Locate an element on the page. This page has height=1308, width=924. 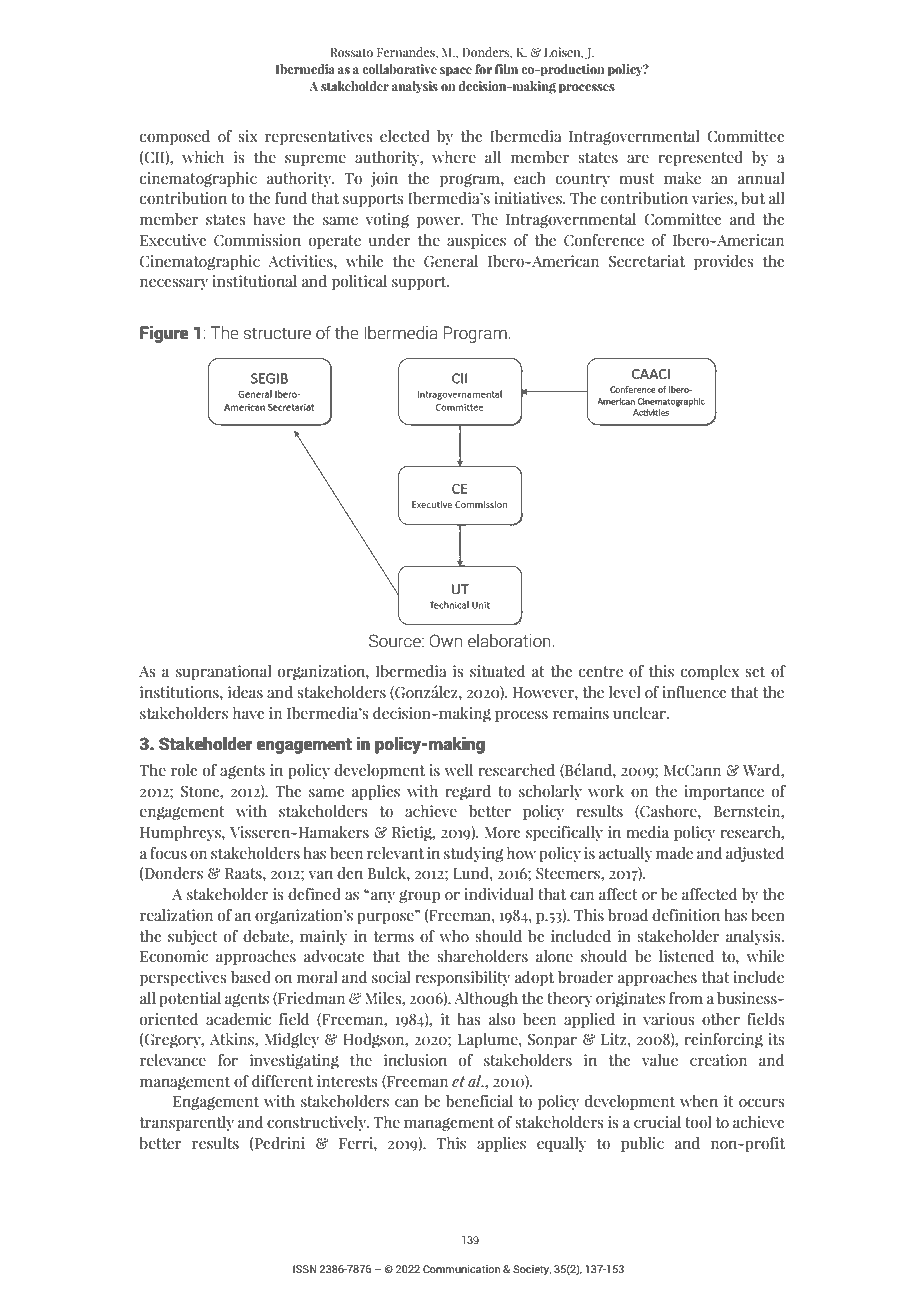
situated is located at coordinates (497, 671).
